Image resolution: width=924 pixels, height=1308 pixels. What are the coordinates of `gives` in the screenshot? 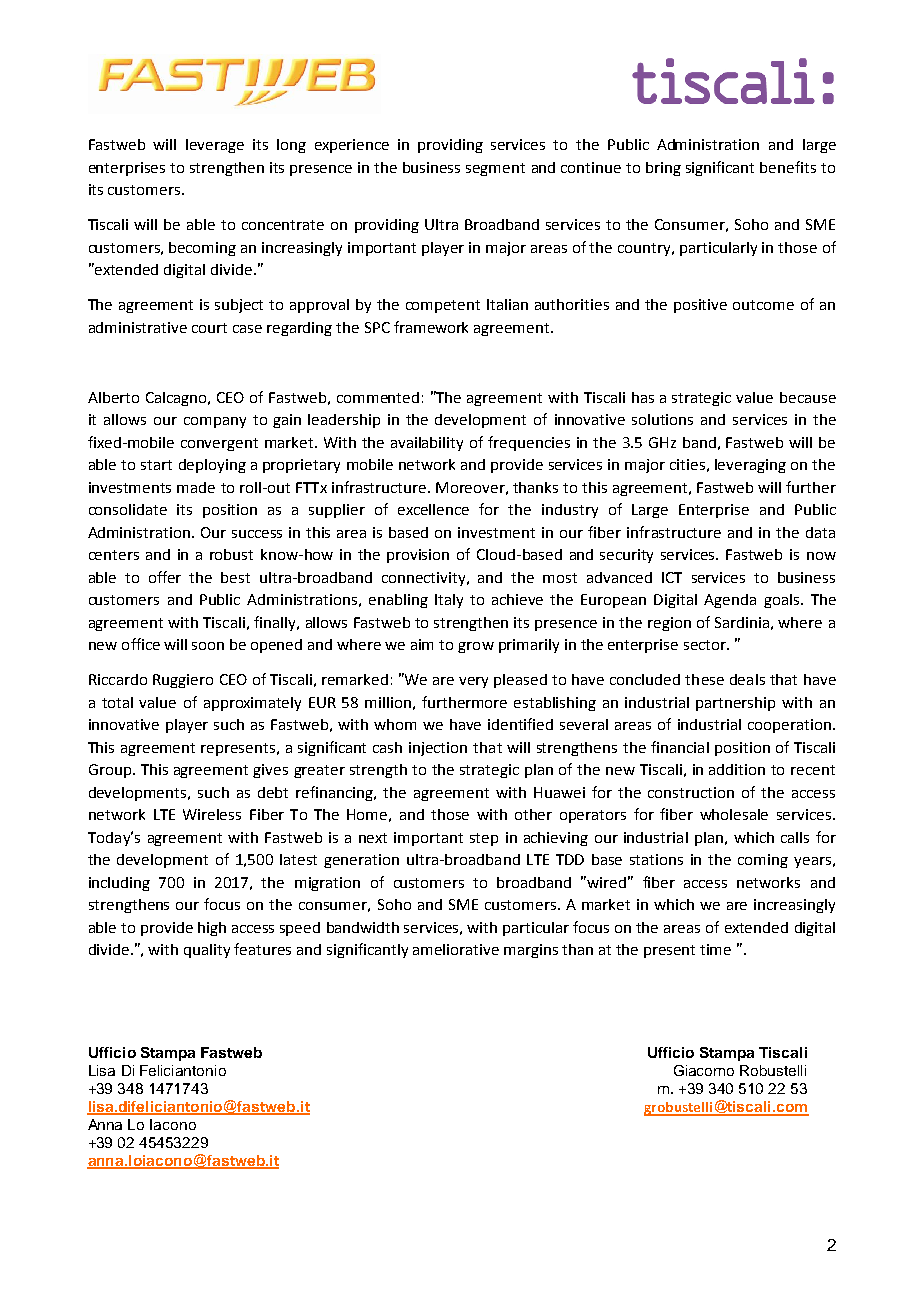 It's located at (270, 771).
